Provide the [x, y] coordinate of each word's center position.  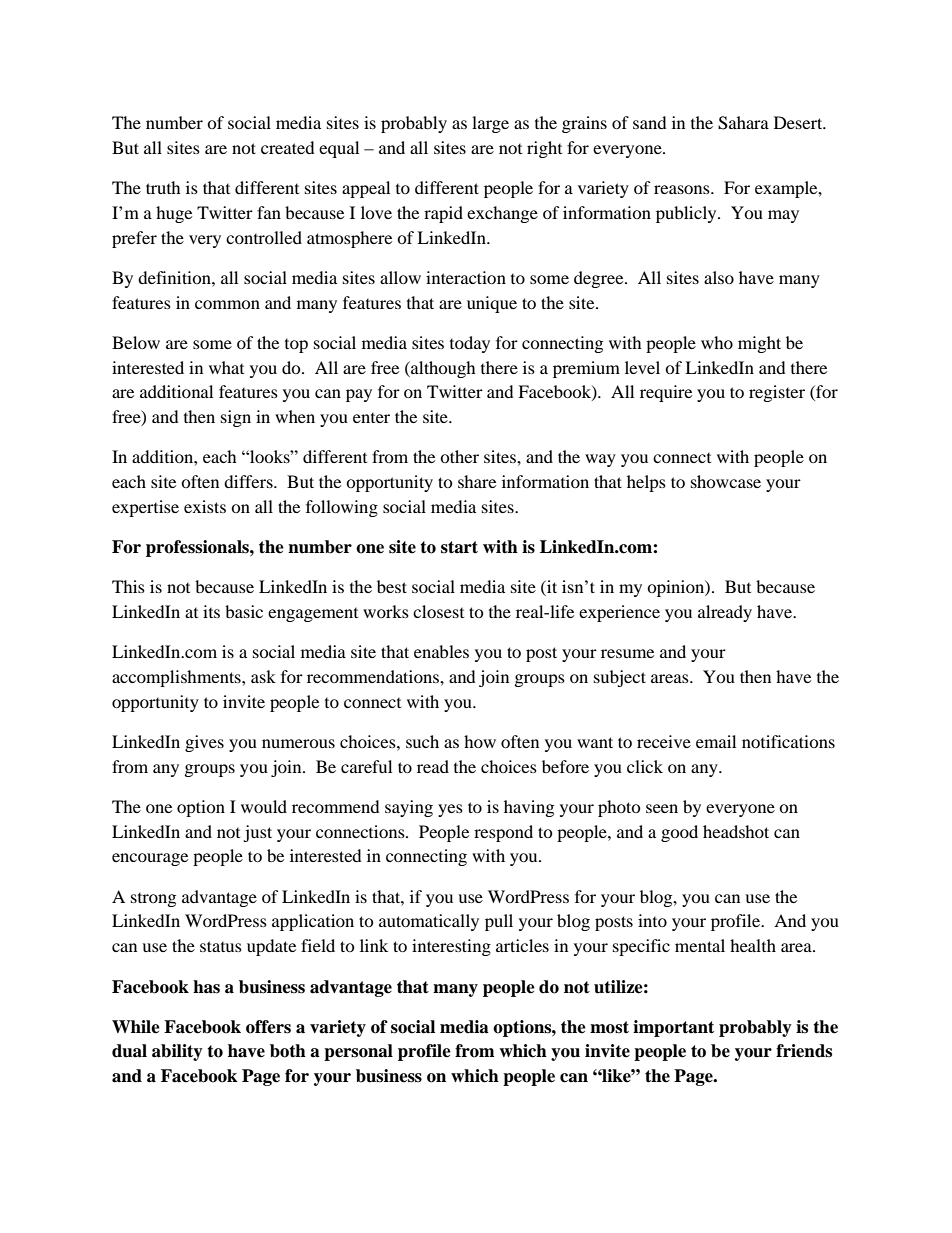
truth [163, 187]
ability [177, 1052]
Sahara [743, 123]
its [211, 611]
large [490, 124]
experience [619, 613]
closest [438, 611]
